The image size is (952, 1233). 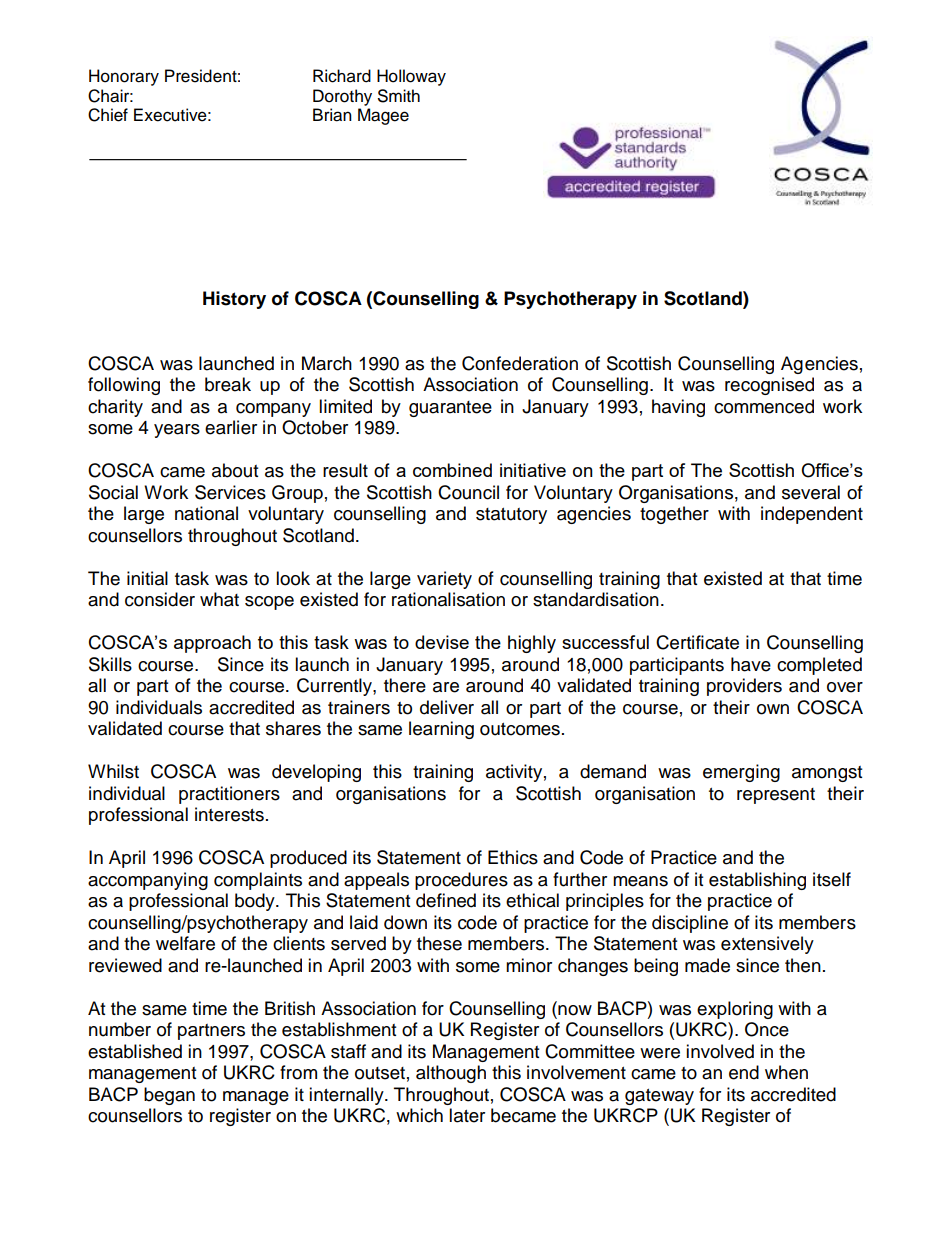 What do you see at coordinates (520, 363) in the image?
I see `Confederation` at bounding box center [520, 363].
